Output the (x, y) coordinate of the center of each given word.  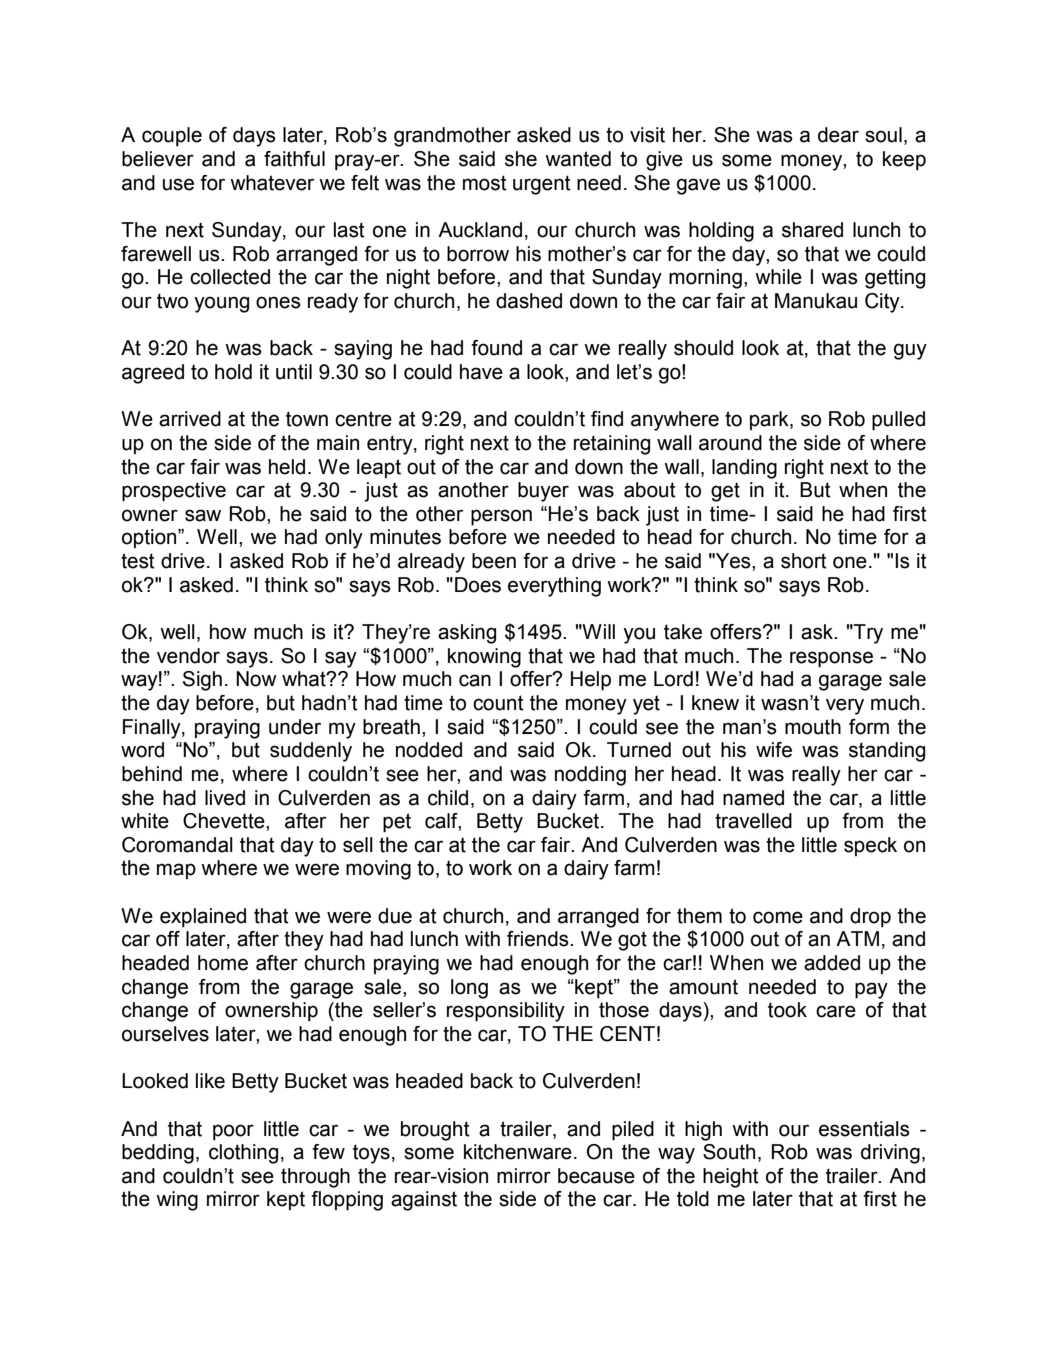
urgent (542, 185)
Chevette (225, 821)
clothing (243, 1154)
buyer (543, 492)
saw (203, 515)
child (448, 798)
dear (838, 135)
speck (870, 846)
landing (744, 469)
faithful (294, 159)
